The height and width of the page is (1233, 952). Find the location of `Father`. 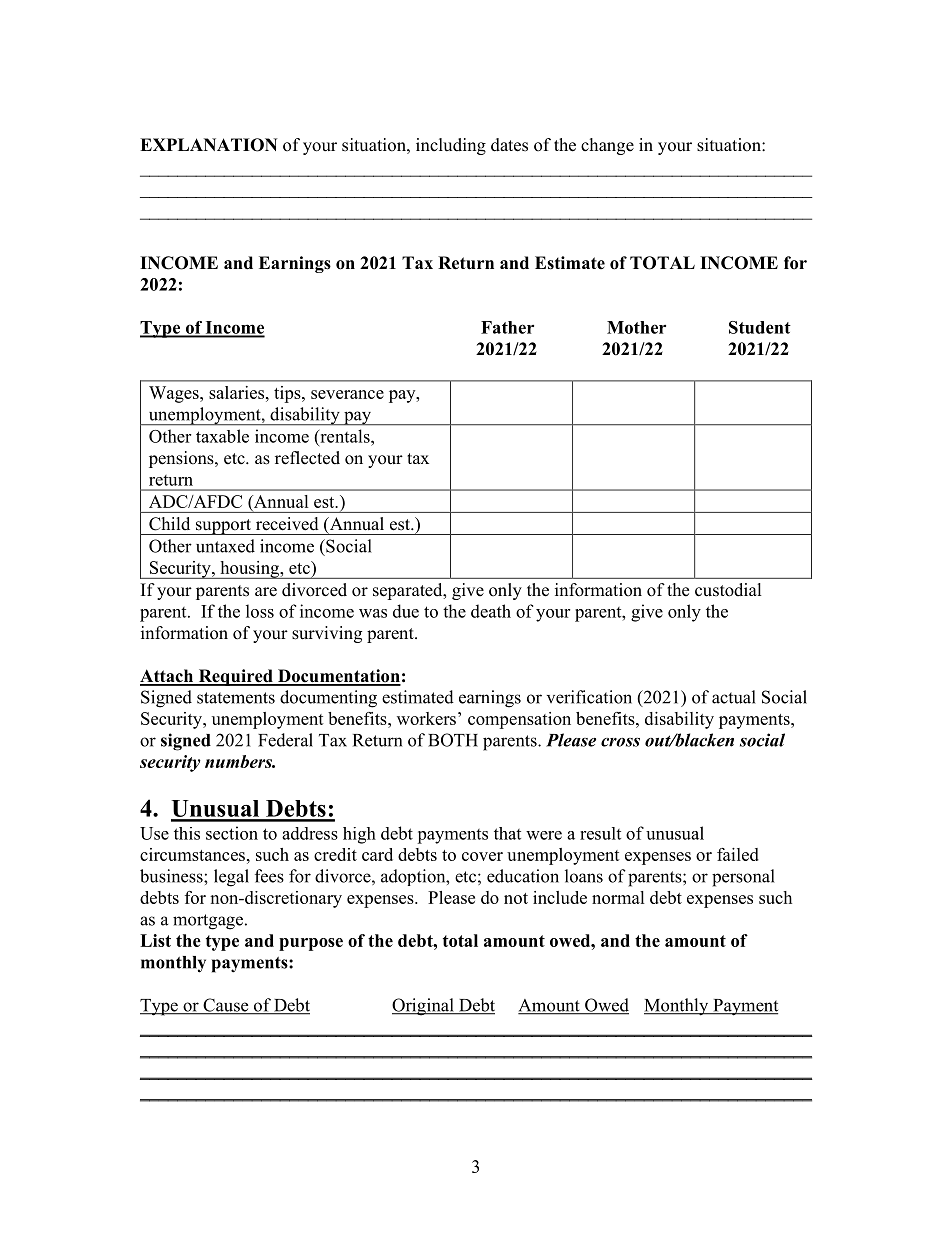

Father is located at coordinates (507, 327).
